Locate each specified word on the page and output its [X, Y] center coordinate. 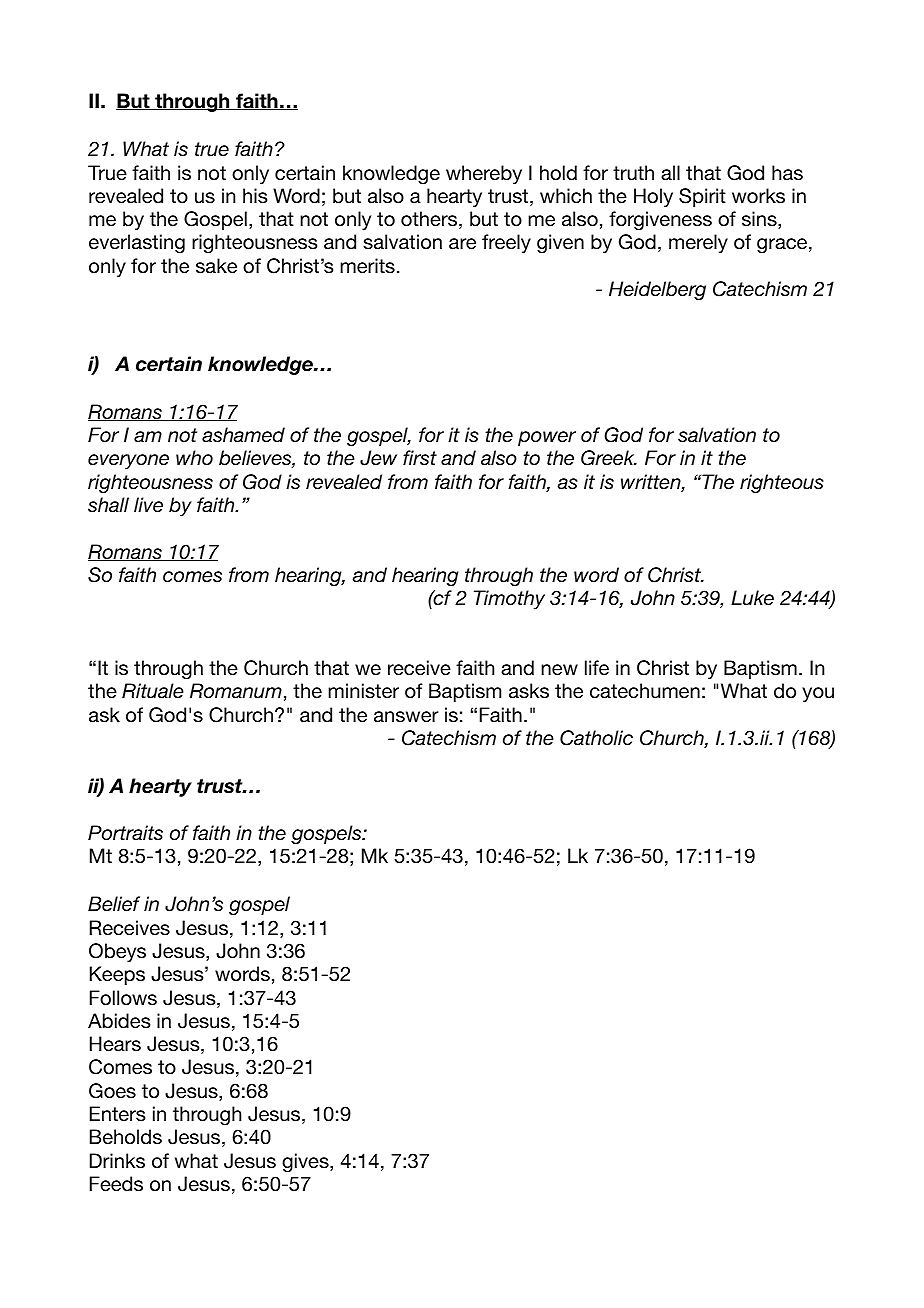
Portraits [125, 832]
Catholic [596, 738]
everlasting [137, 244]
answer [406, 717]
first [420, 457]
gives [306, 1163]
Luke [752, 597]
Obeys [117, 952]
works [758, 196]
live [148, 505]
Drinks [117, 1161]
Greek [609, 458]
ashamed [243, 434]
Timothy [509, 599]
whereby [484, 174]
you [818, 694]
